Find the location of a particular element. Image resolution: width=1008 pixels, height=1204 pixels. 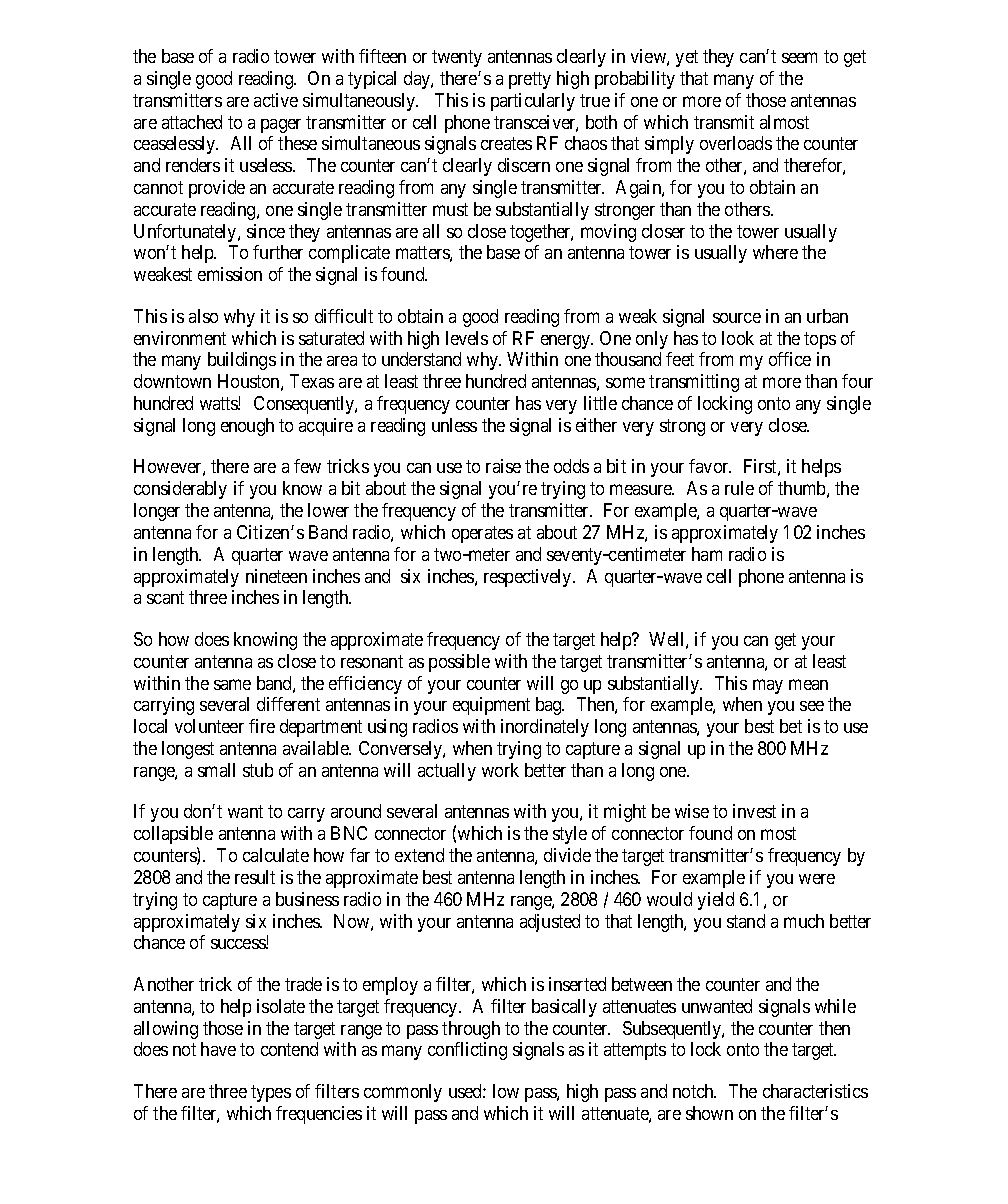

invest is located at coordinates (754, 811).
